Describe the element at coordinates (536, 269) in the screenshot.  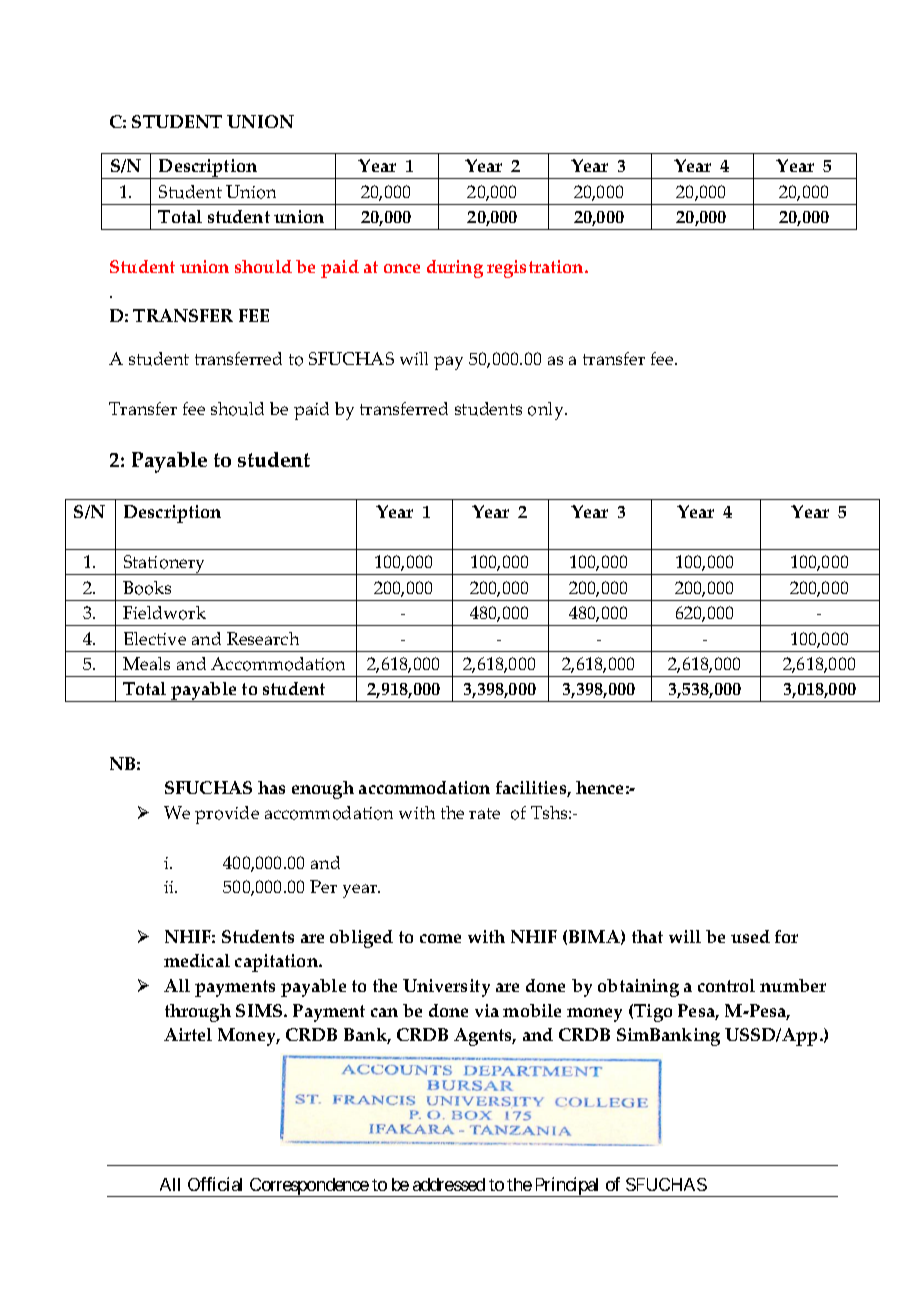
I see `registration` at that location.
